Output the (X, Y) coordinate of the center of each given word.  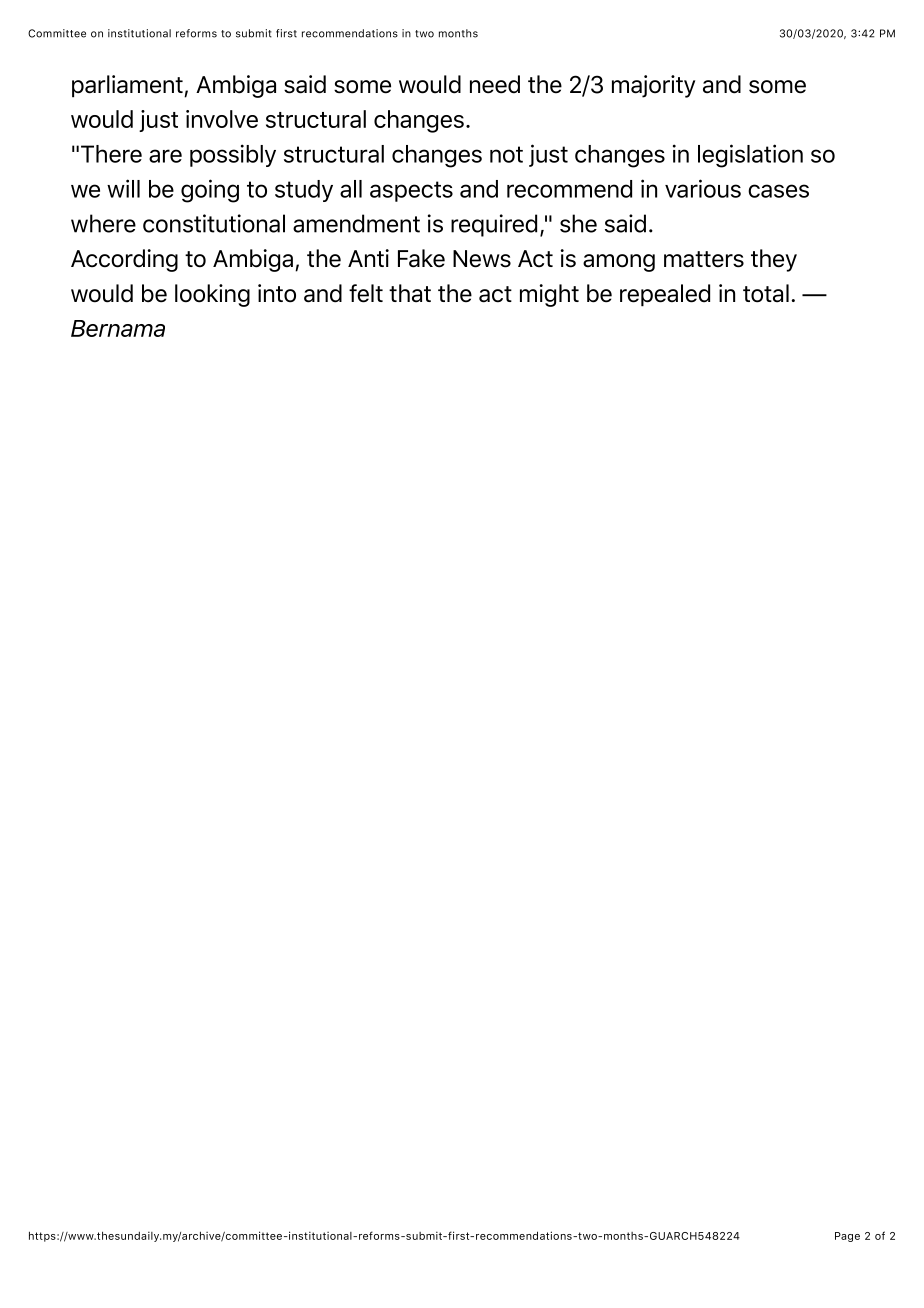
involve (222, 119)
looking (212, 295)
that (410, 293)
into (277, 293)
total (766, 293)
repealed (665, 295)
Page (847, 1237)
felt (366, 293)
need (495, 84)
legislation (750, 156)
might (549, 295)
